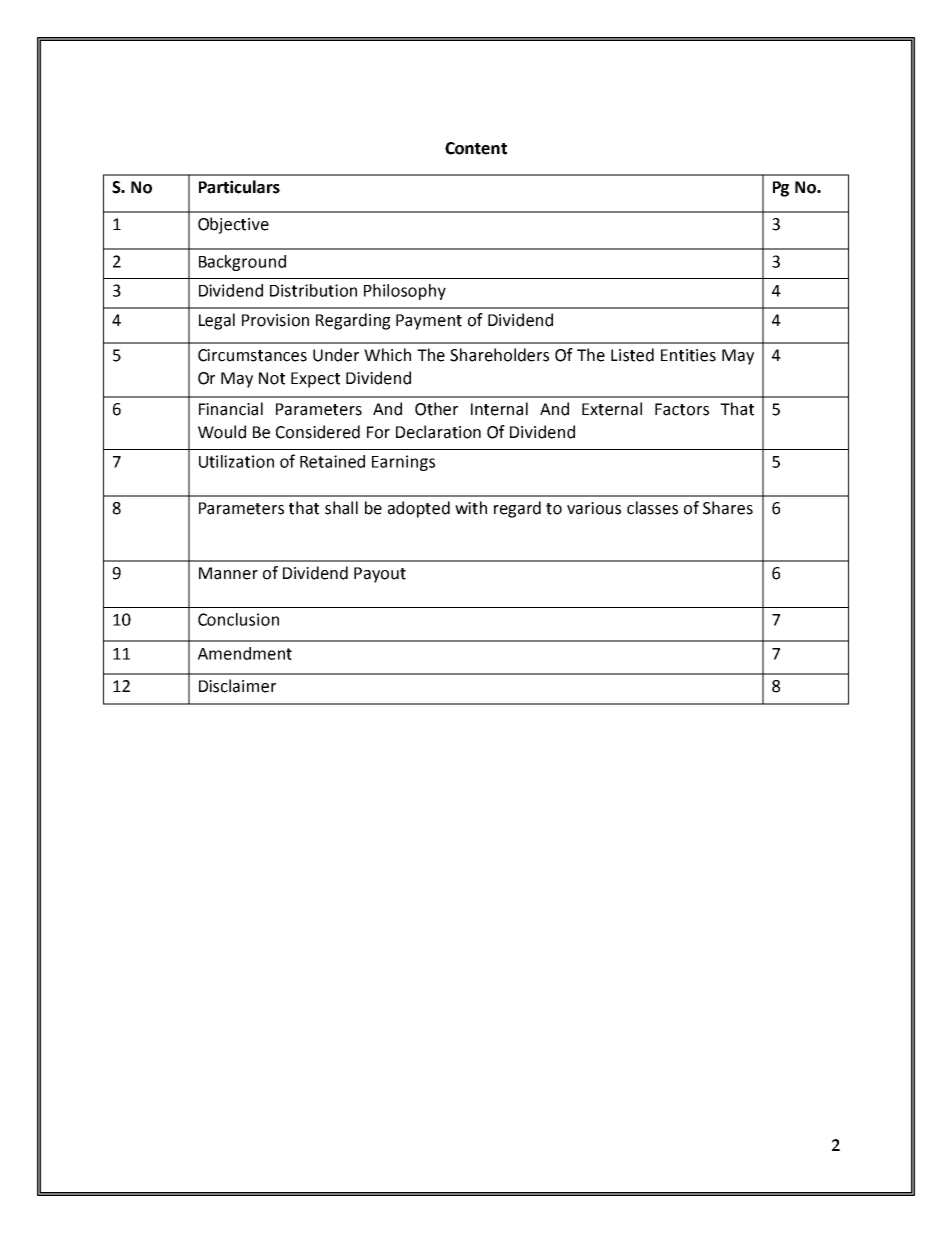 Image resolution: width=952 pixels, height=1233 pixels. Describe the element at coordinates (239, 187) in the screenshot. I see `Particulars` at that location.
